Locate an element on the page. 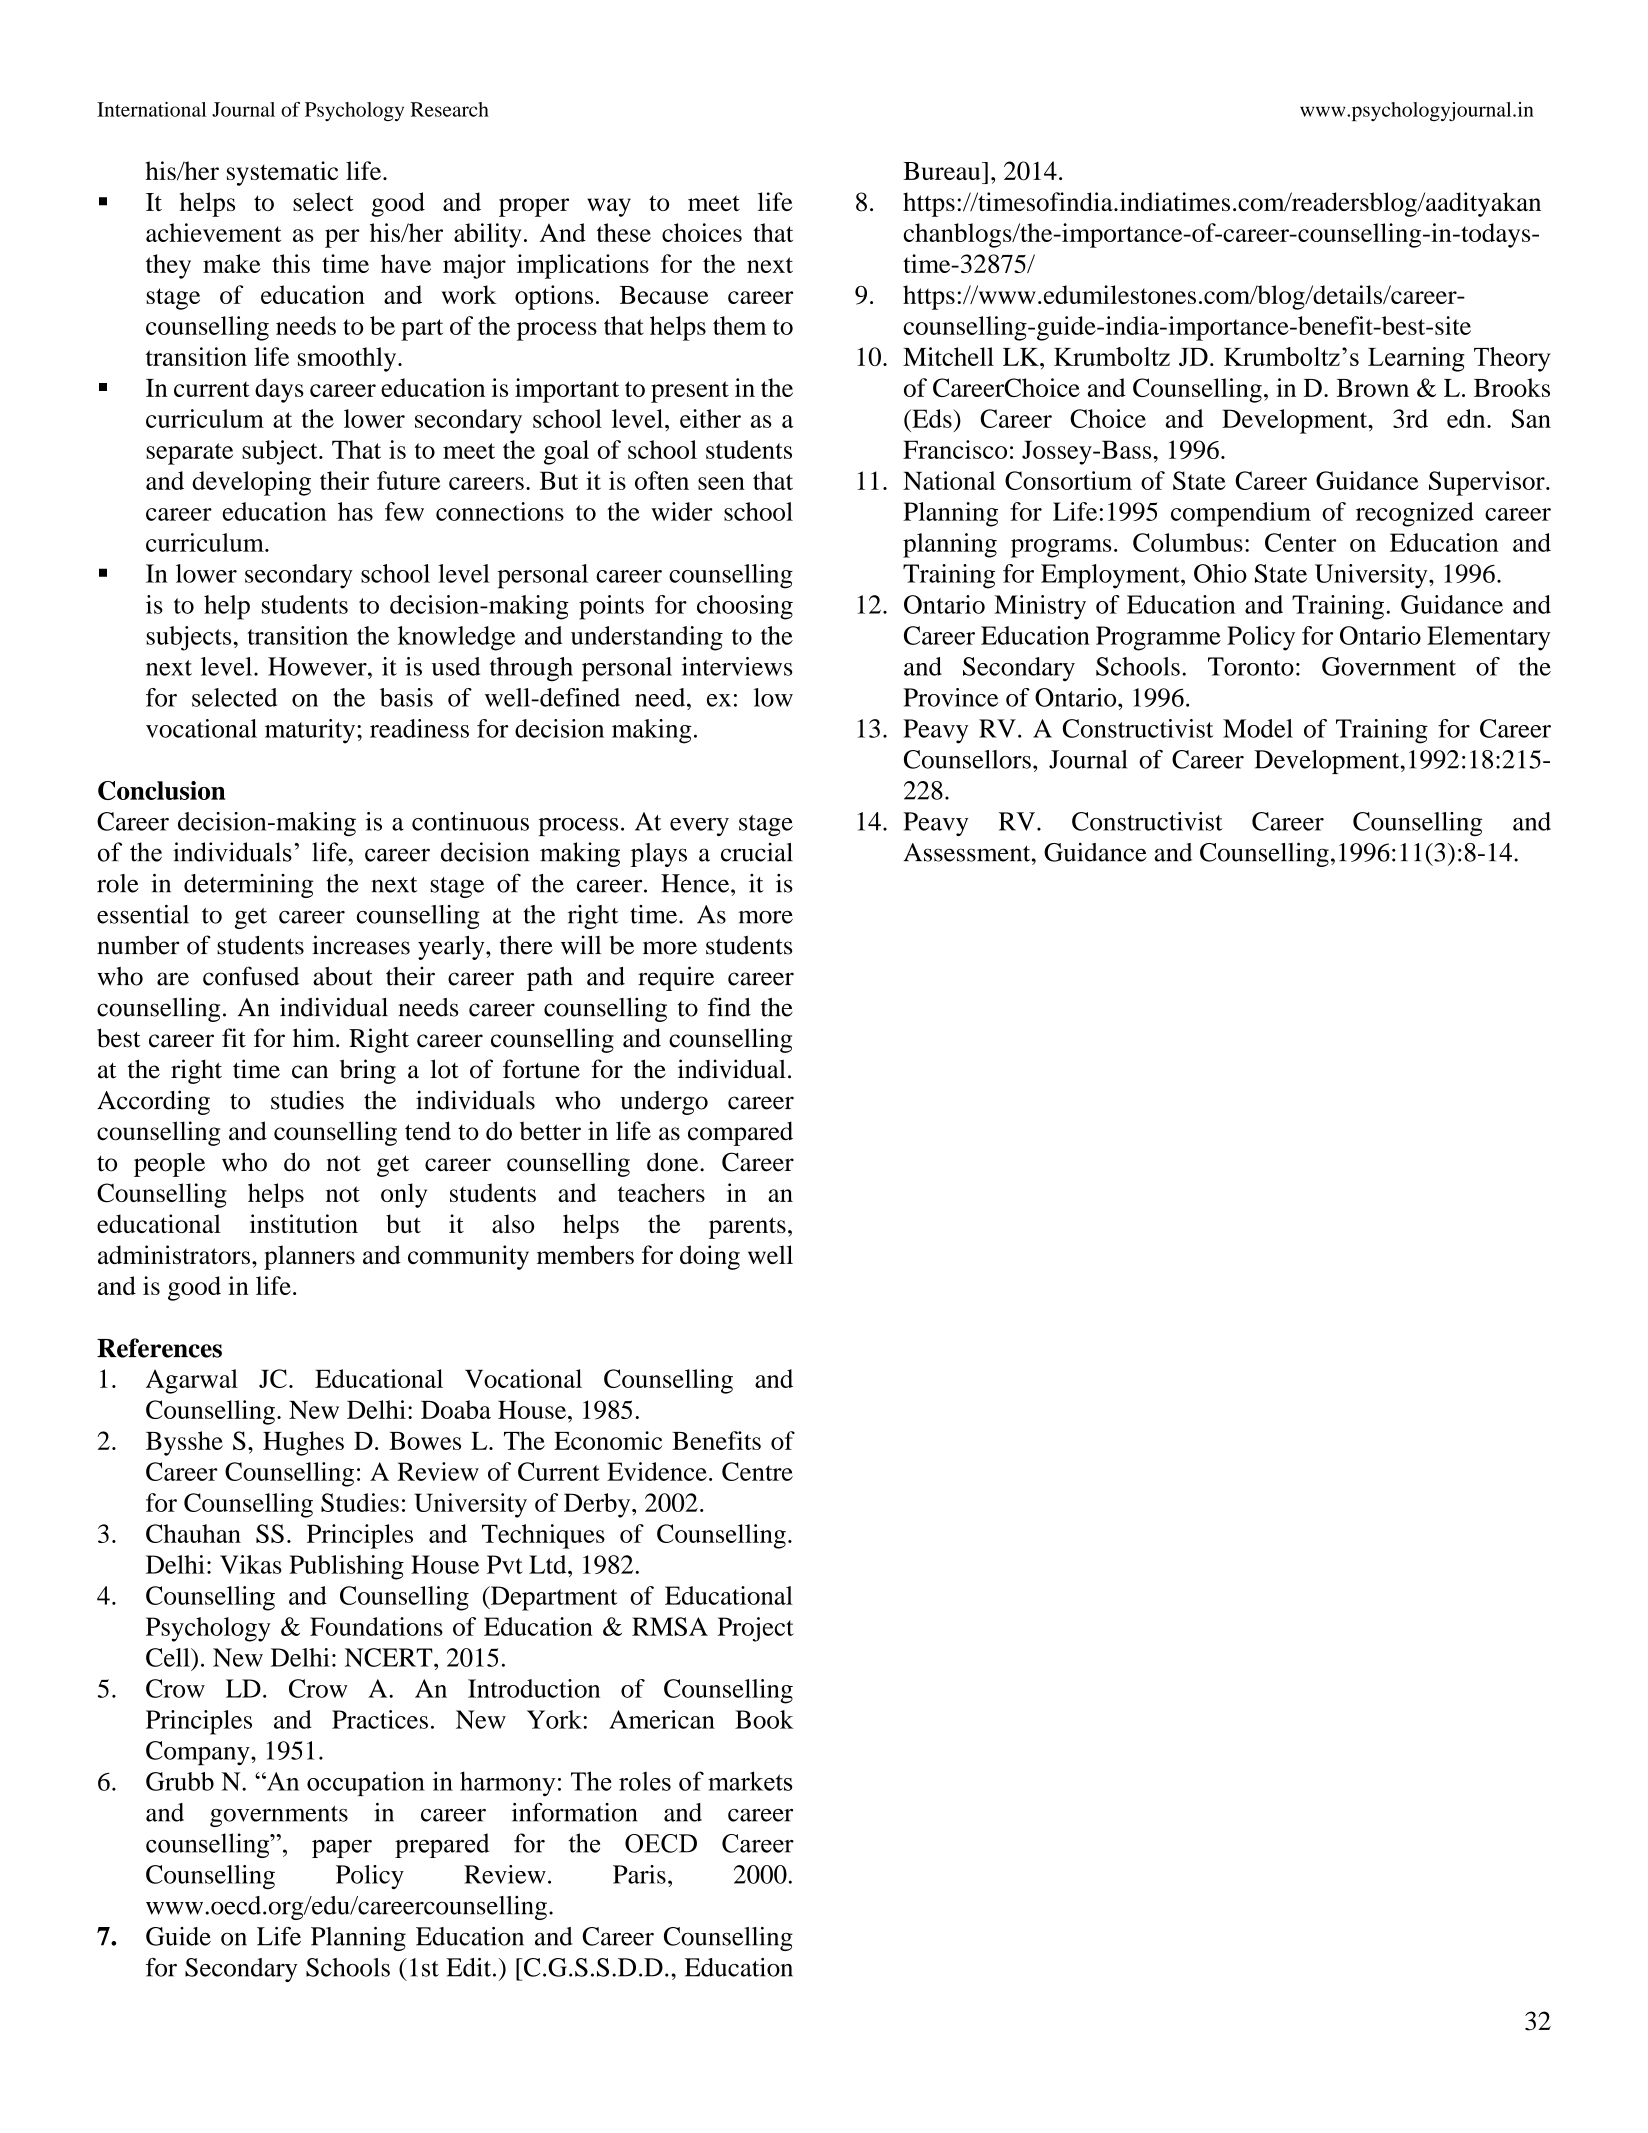 The image size is (1648, 2133). choosing is located at coordinates (745, 607).
